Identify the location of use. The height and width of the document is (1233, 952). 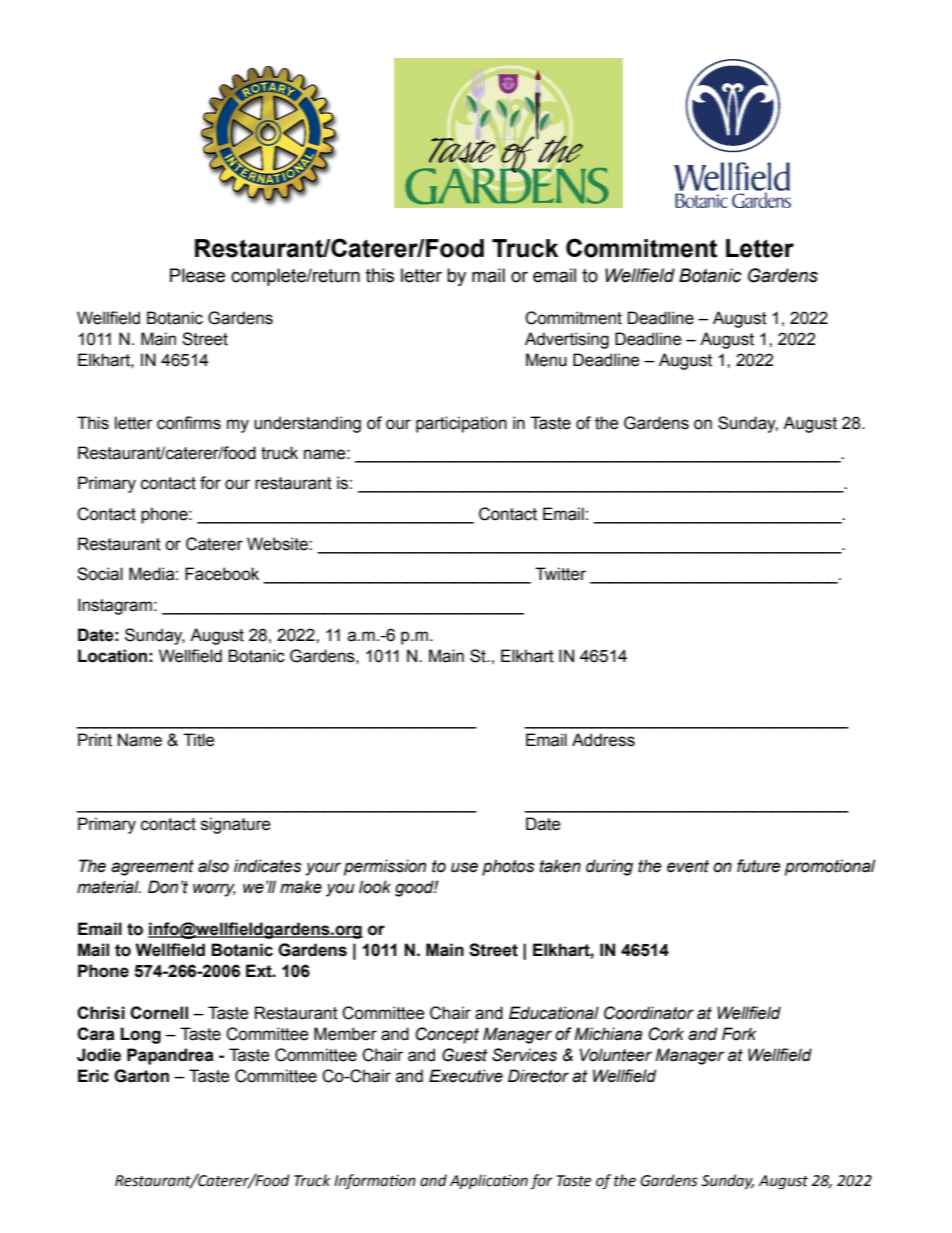
(464, 867).
